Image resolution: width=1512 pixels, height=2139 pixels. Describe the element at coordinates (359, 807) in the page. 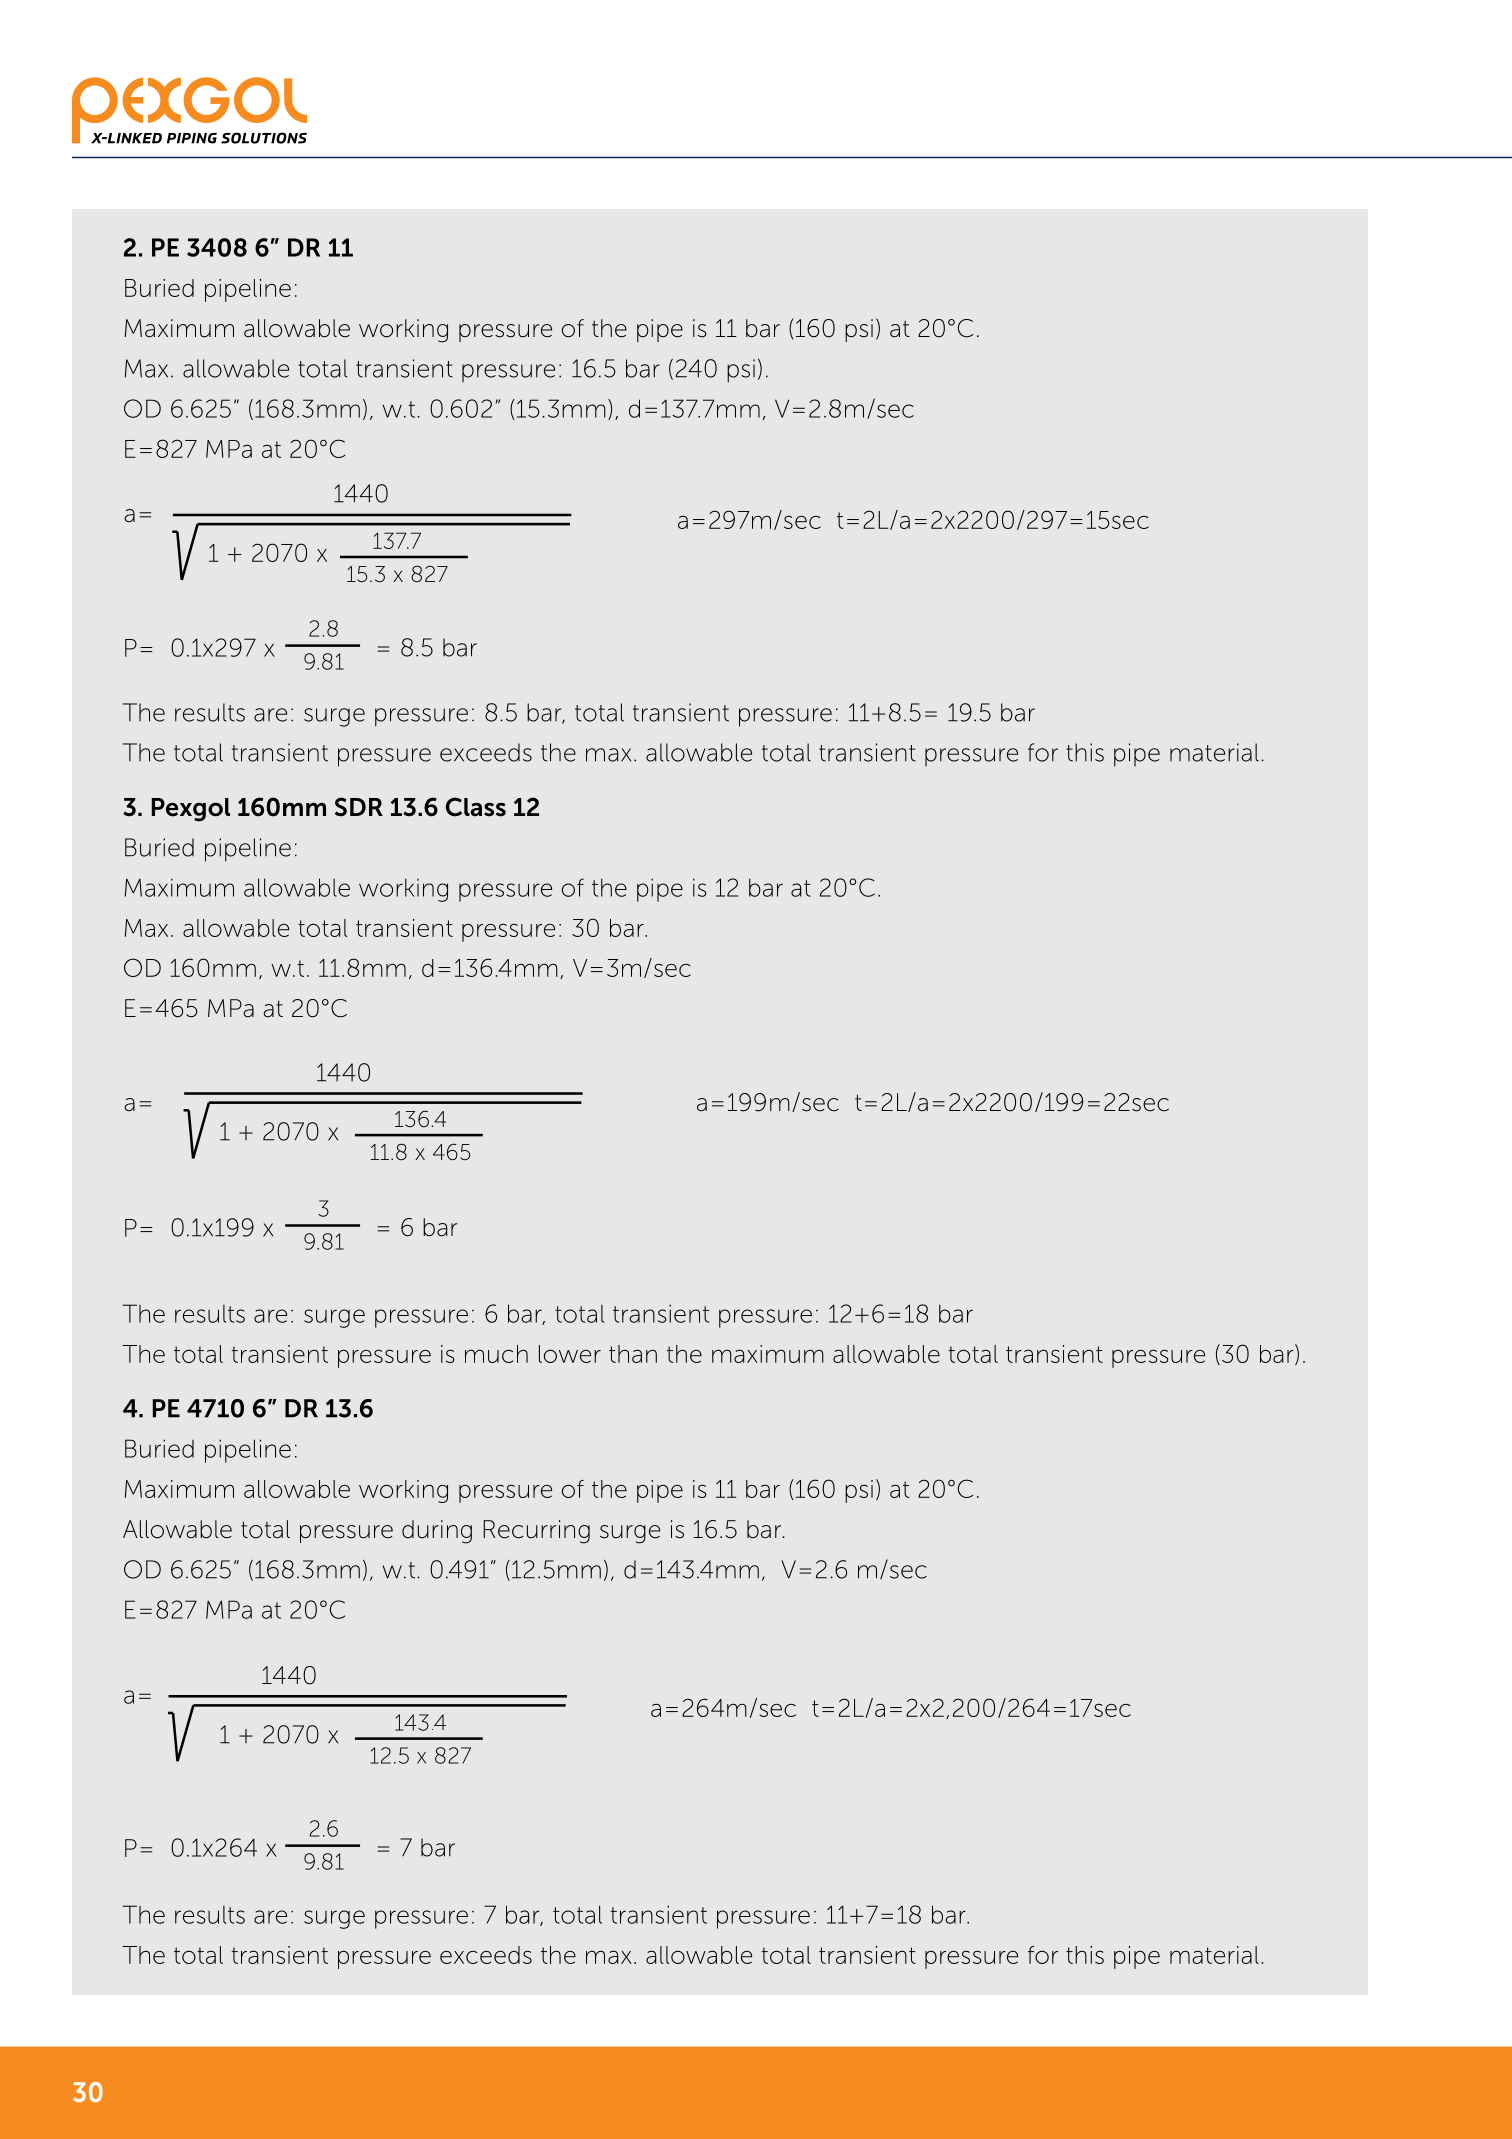

I see `SDR` at that location.
